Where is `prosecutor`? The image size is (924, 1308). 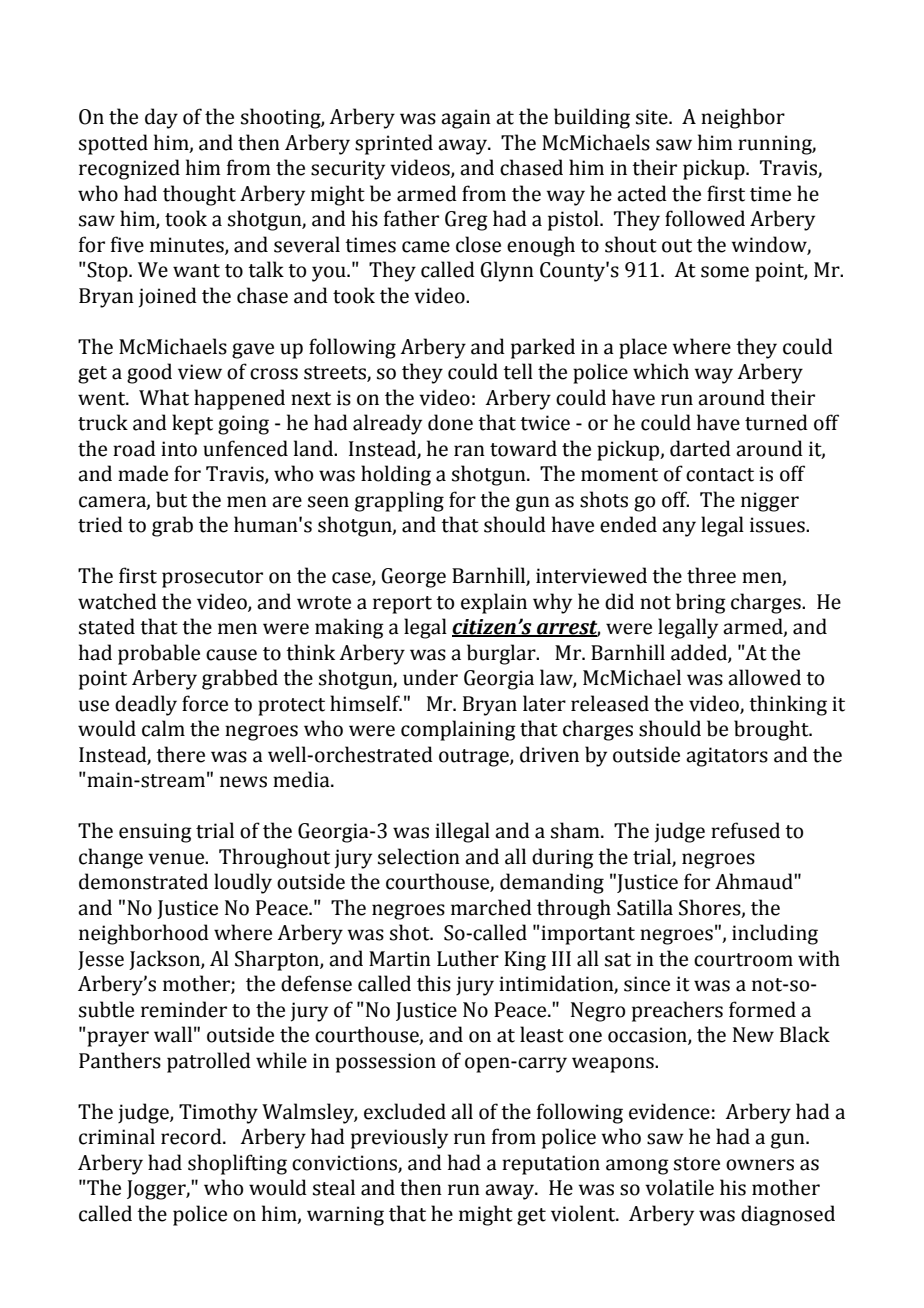
prosecutor is located at coordinates (212, 579).
